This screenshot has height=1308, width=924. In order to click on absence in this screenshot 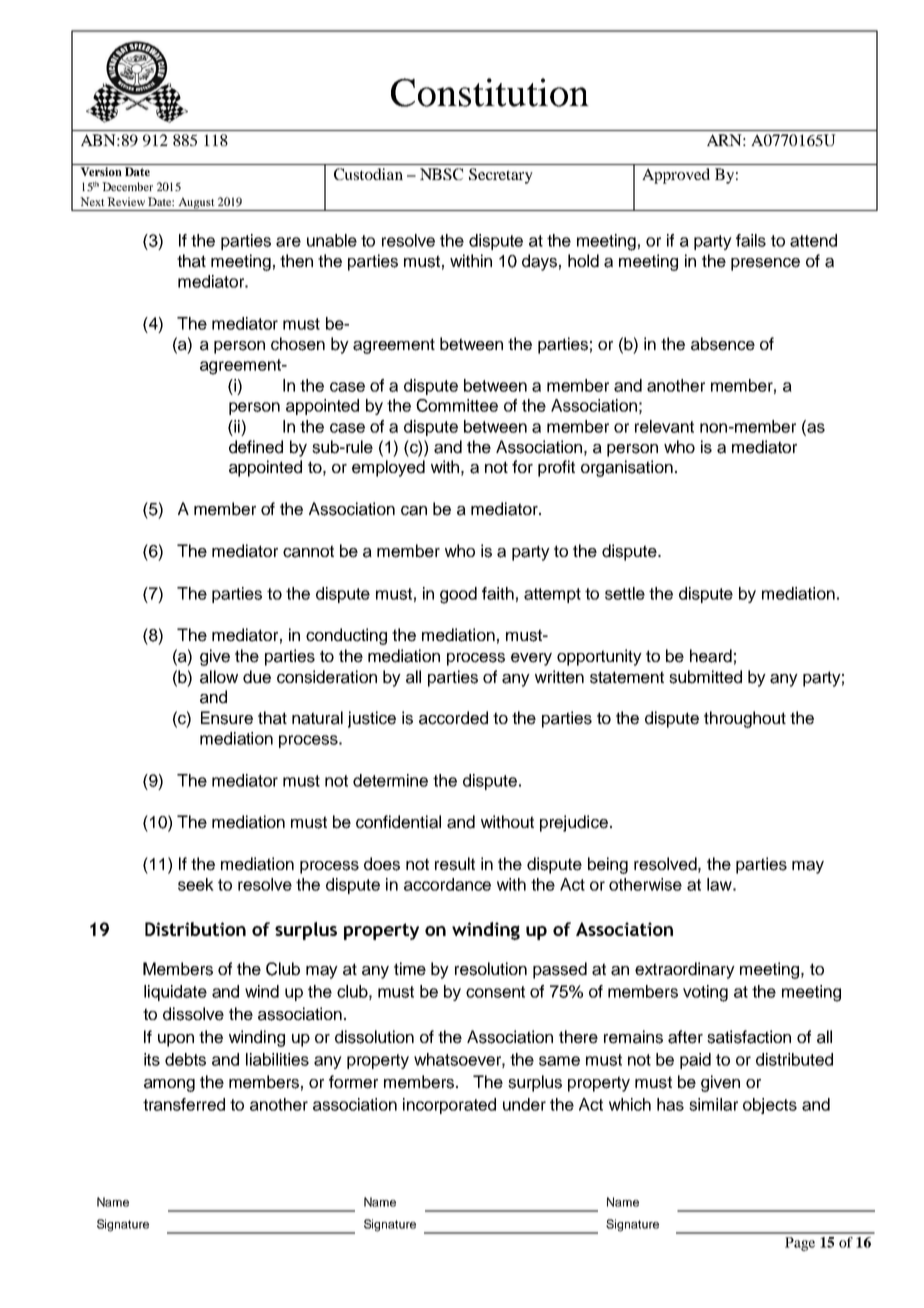, I will do `click(723, 344)`.
